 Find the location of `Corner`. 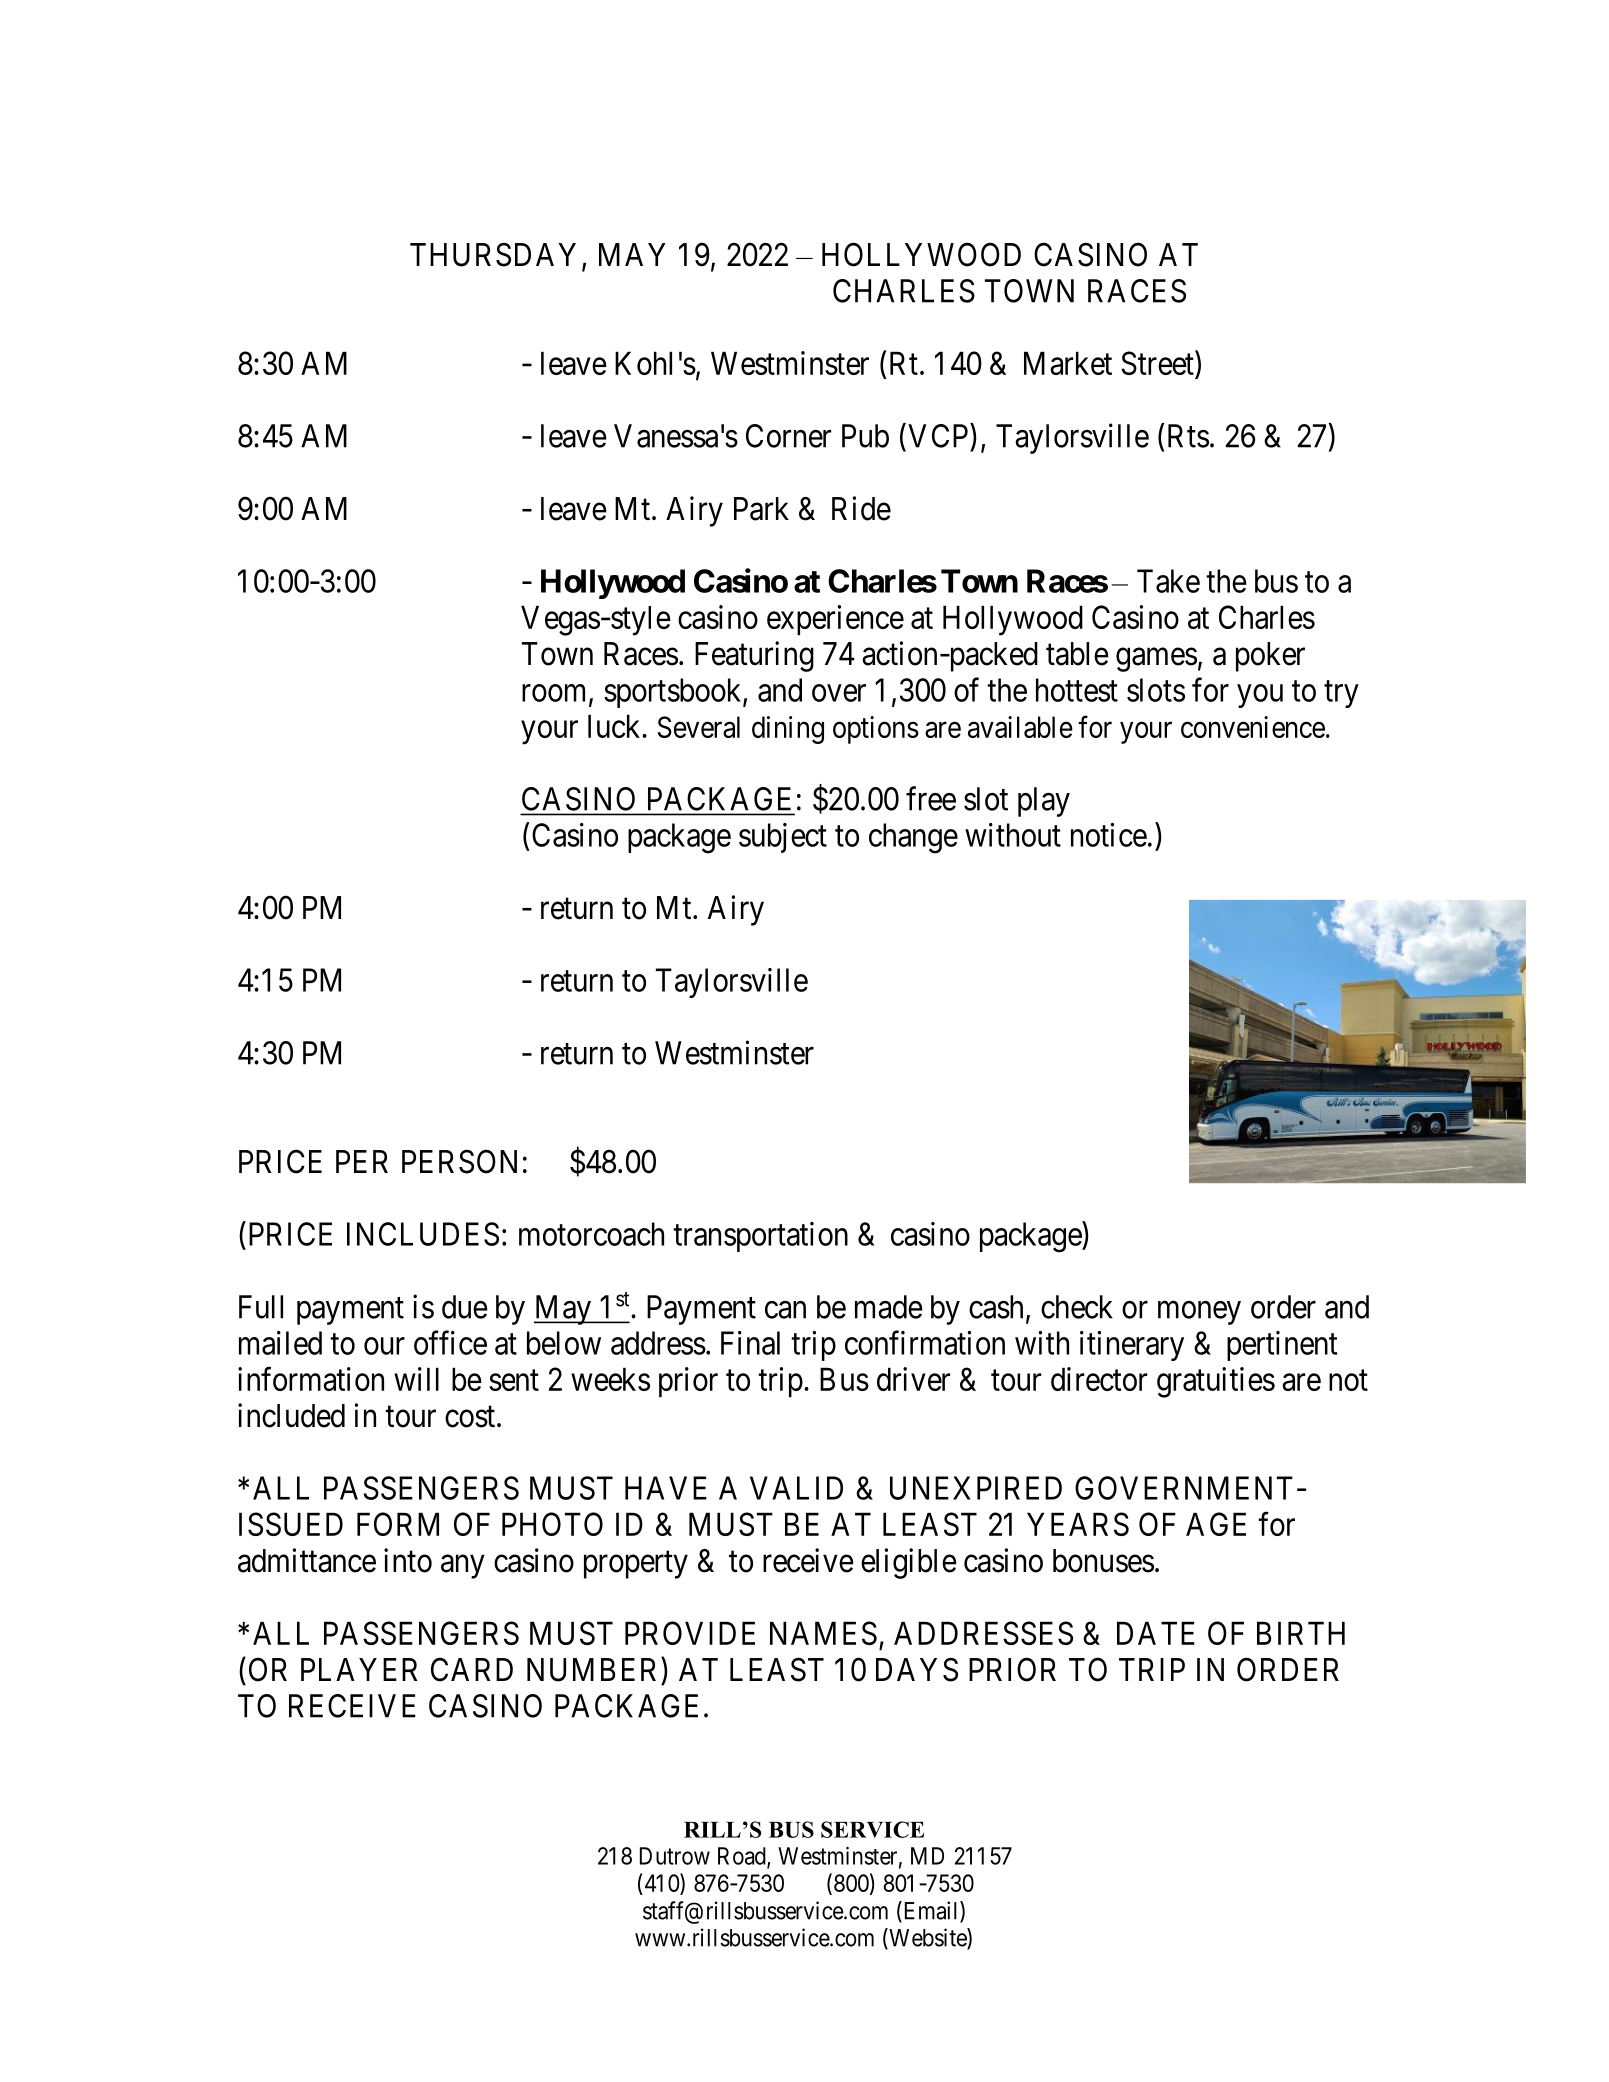

Corner is located at coordinates (788, 436).
